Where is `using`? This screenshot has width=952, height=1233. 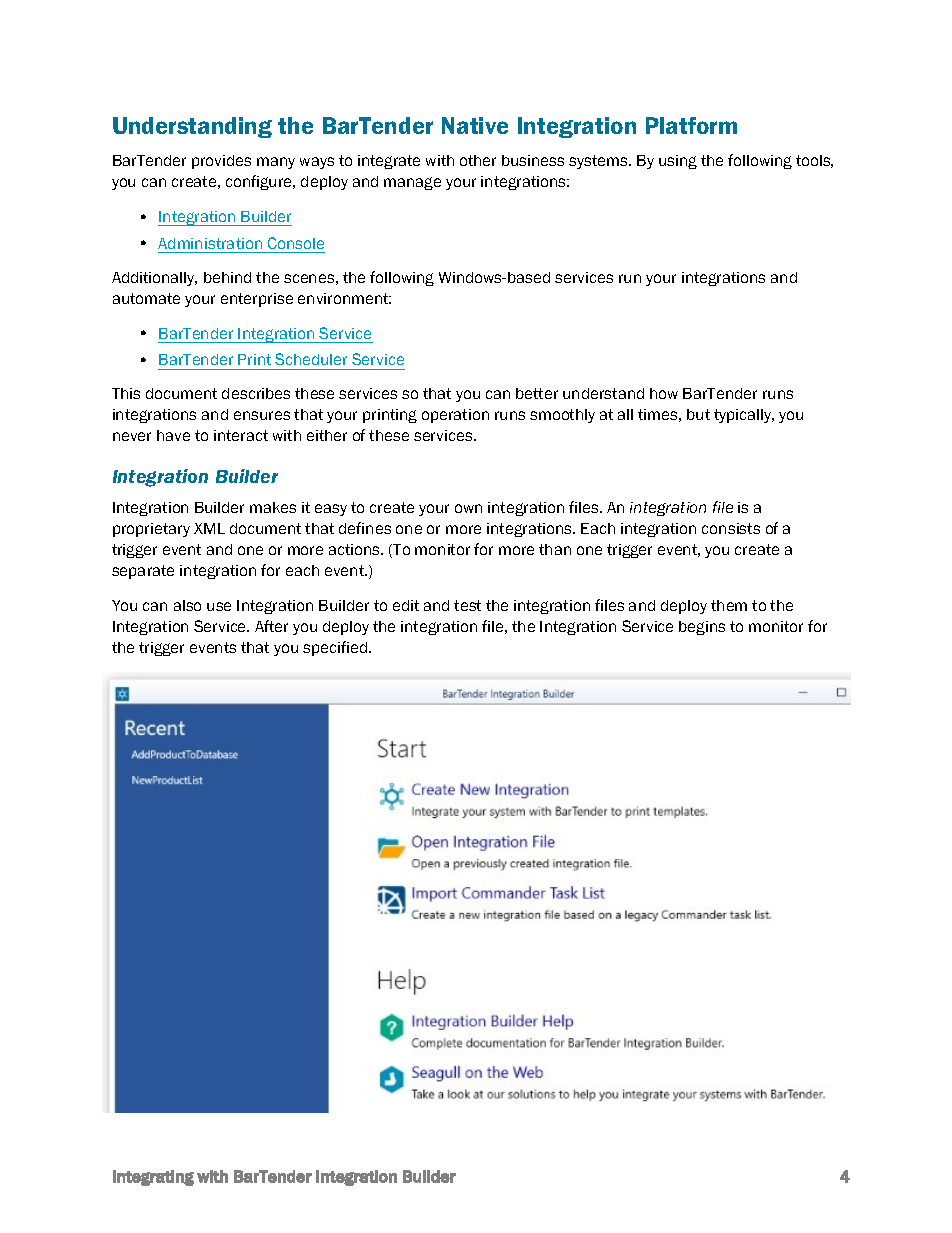
using is located at coordinates (678, 162).
